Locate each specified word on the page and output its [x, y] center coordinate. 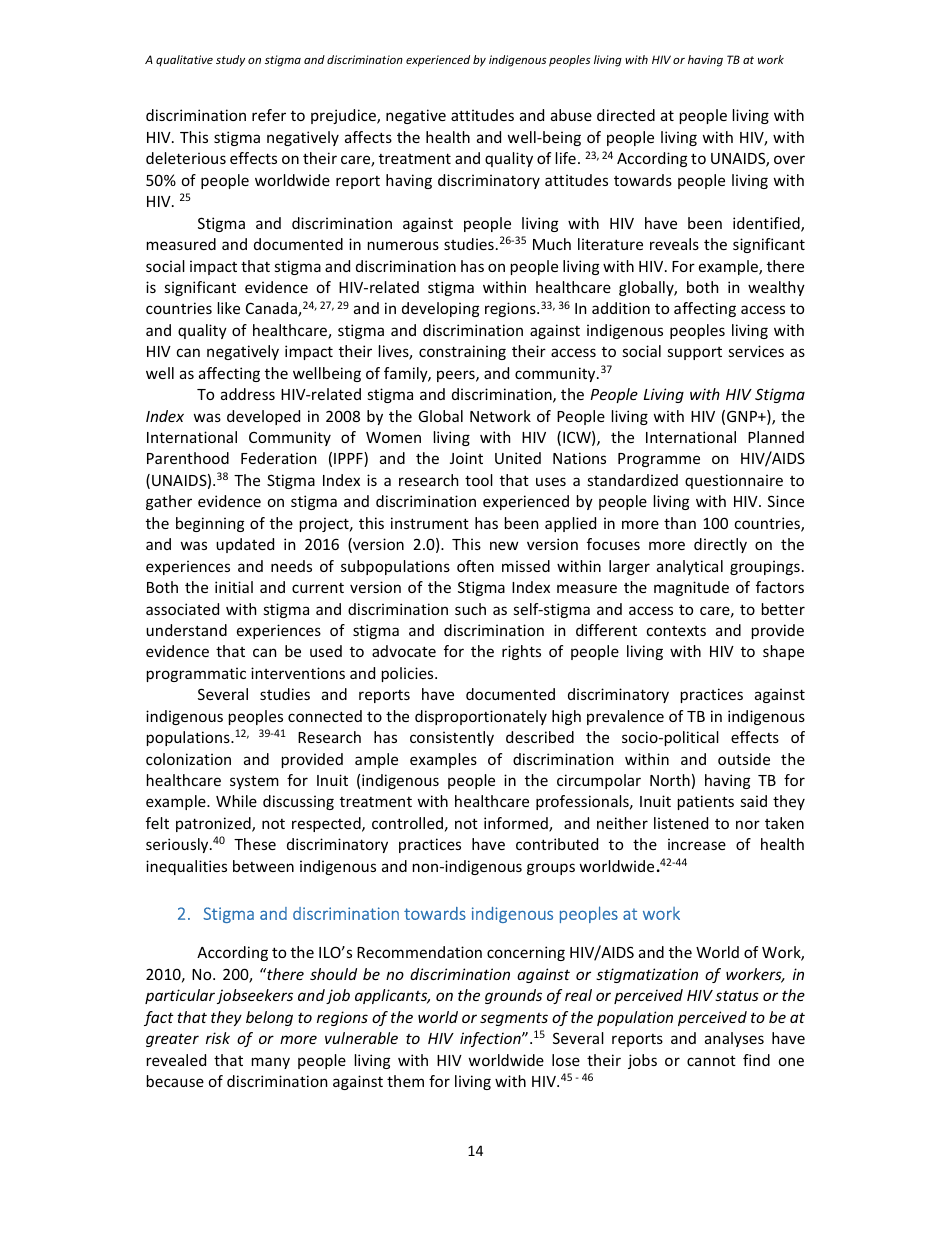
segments [514, 1019]
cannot [711, 1060]
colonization [188, 759]
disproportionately [481, 717]
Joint [466, 458]
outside [744, 759]
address [248, 394]
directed [626, 115]
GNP [743, 416]
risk [218, 1038]
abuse [571, 115]
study [230, 60]
